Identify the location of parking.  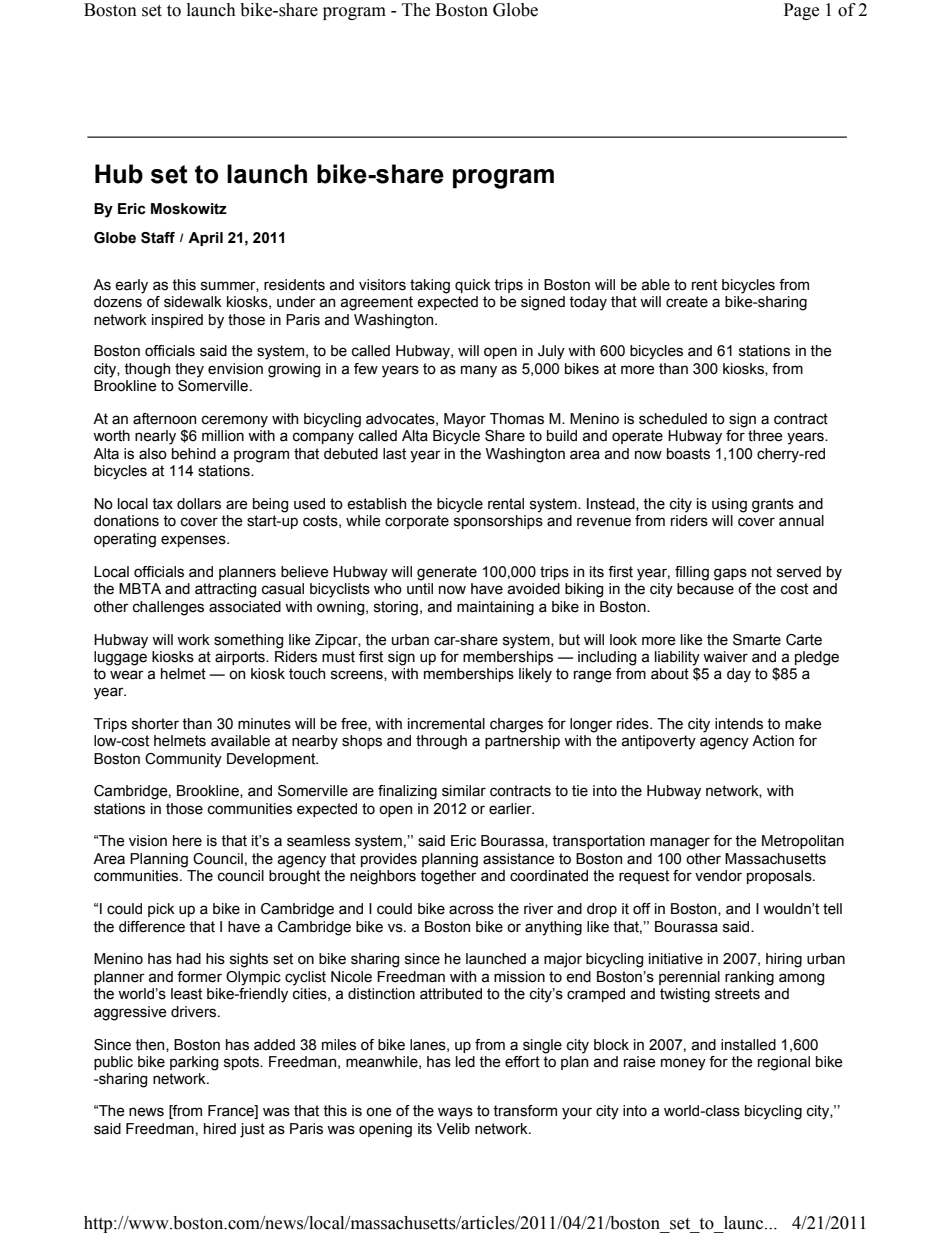
(194, 1063).
